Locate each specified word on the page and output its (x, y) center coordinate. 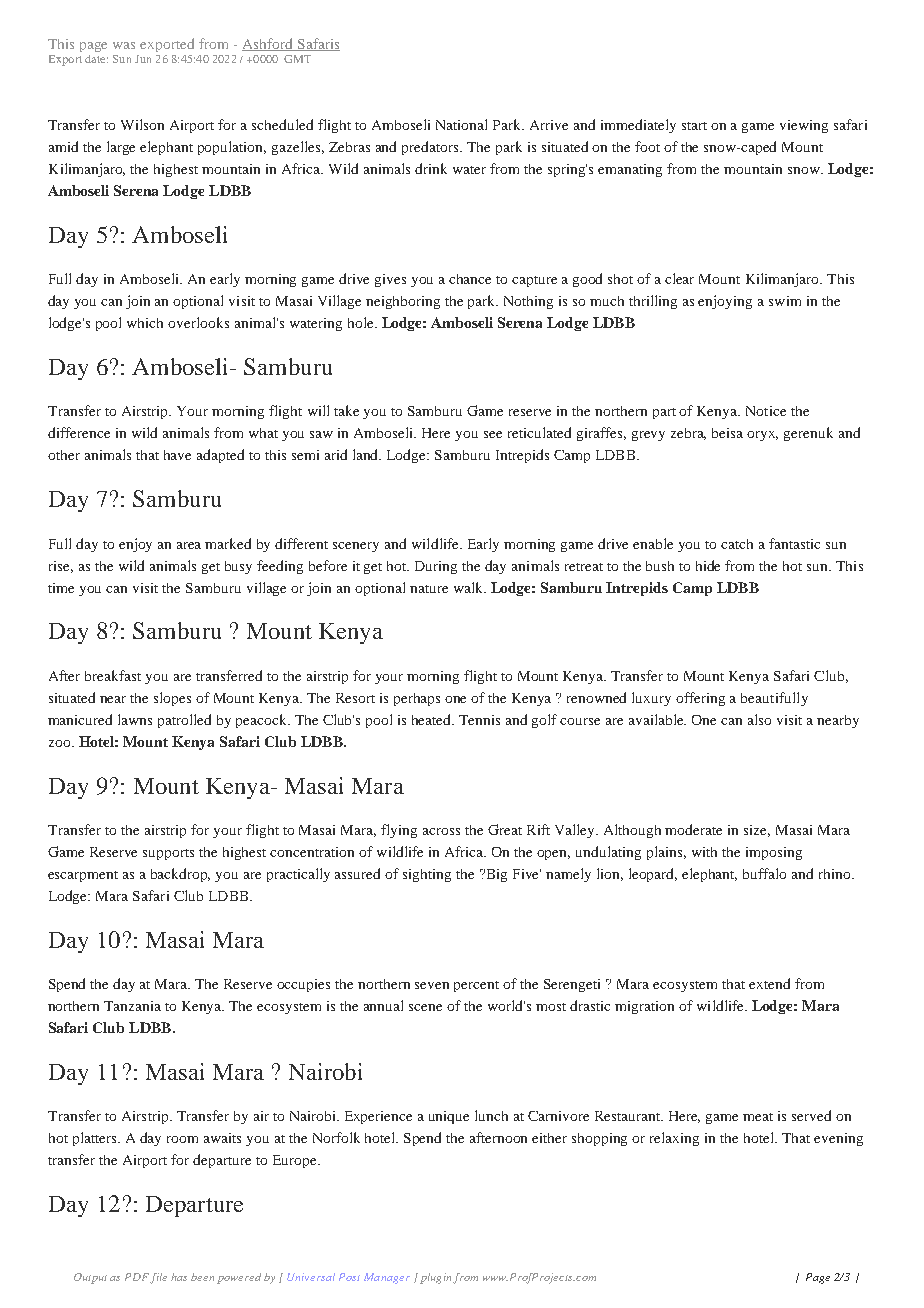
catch (737, 544)
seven (432, 985)
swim (785, 301)
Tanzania (132, 1006)
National (461, 124)
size (757, 831)
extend (769, 983)
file (158, 1278)
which (145, 323)
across (441, 831)
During (436, 567)
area (189, 545)
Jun (143, 59)
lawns (135, 719)
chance (470, 279)
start (694, 126)
